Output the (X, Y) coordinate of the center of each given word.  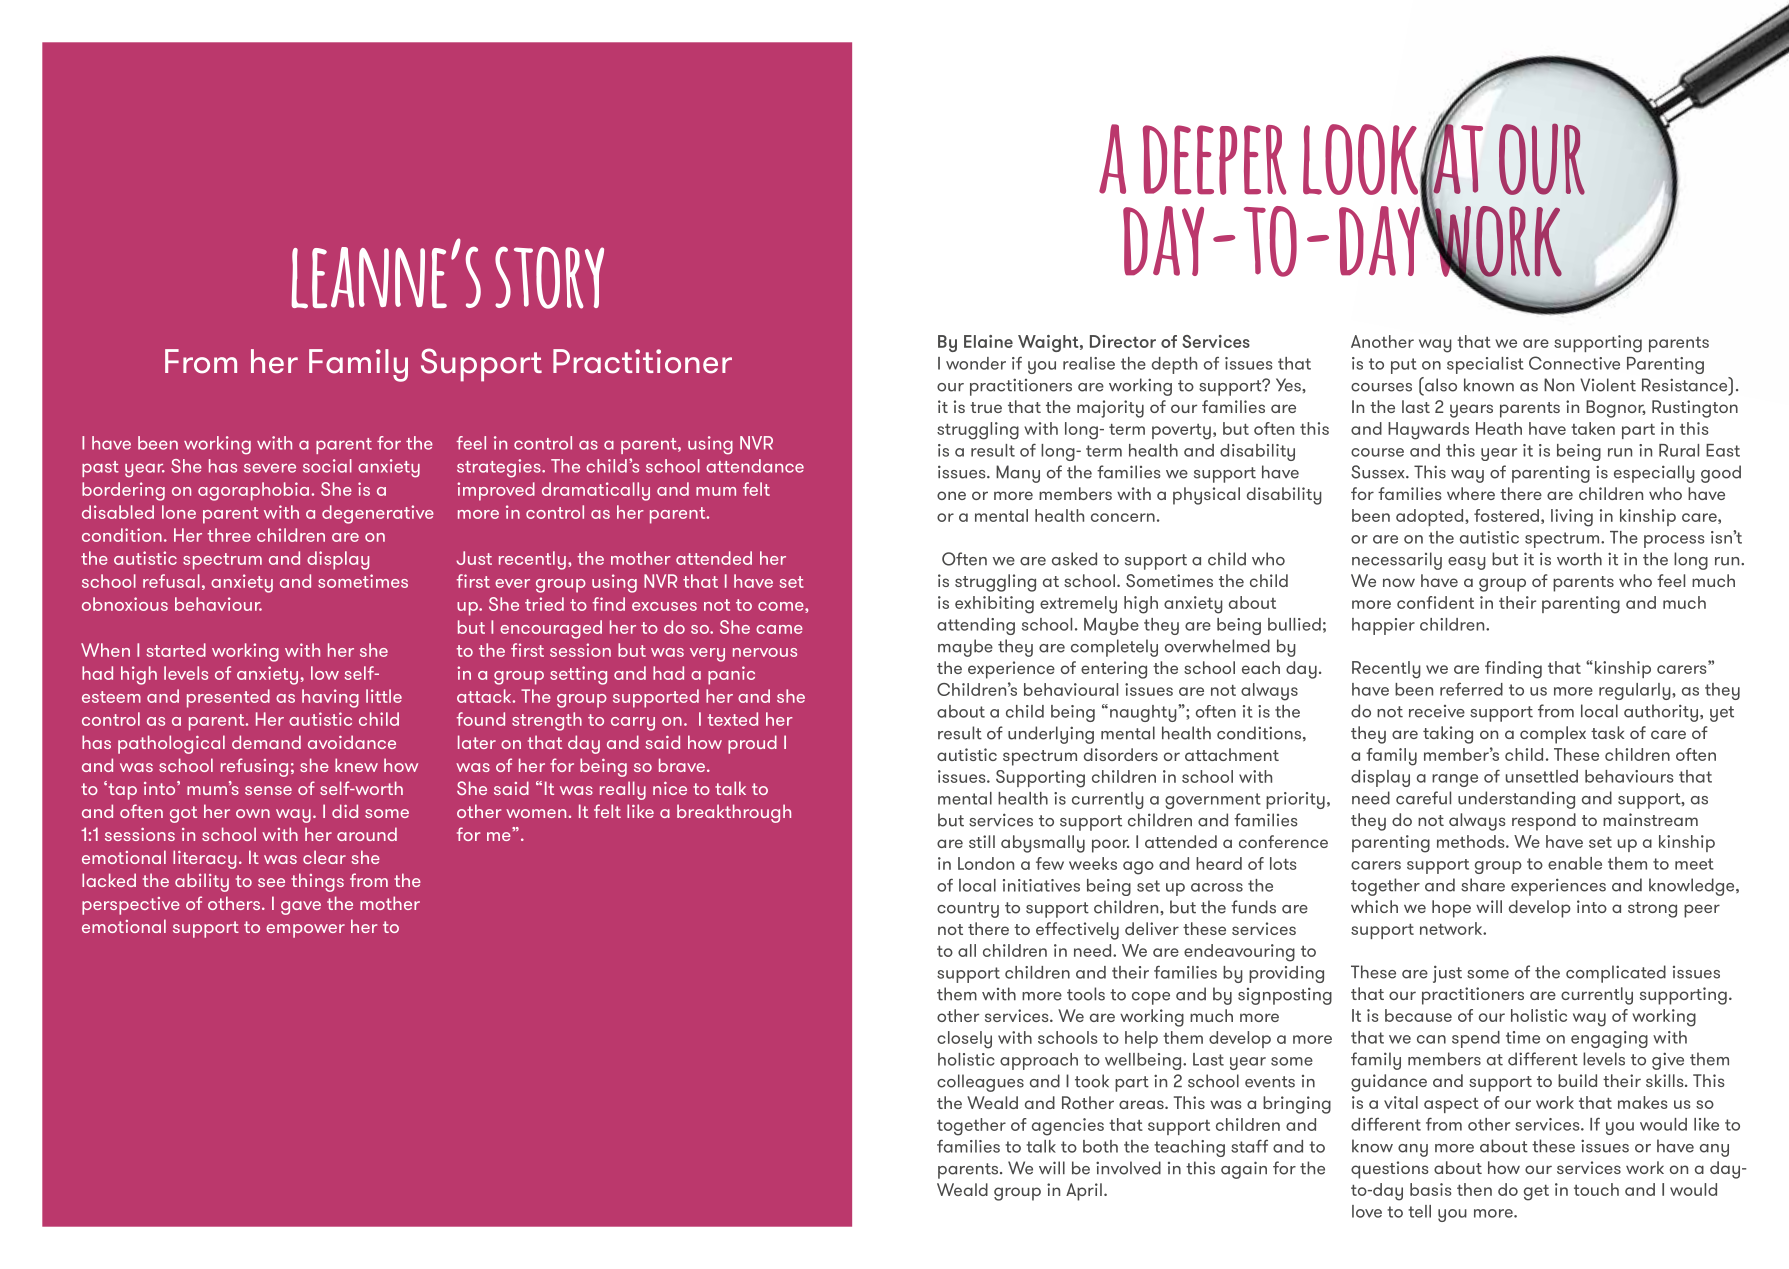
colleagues (980, 1083)
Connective (1574, 363)
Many (1018, 474)
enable (1575, 863)
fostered (1506, 515)
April (1084, 1192)
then (1474, 1189)
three (229, 535)
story (549, 278)
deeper (1214, 160)
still (982, 841)
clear (324, 857)
